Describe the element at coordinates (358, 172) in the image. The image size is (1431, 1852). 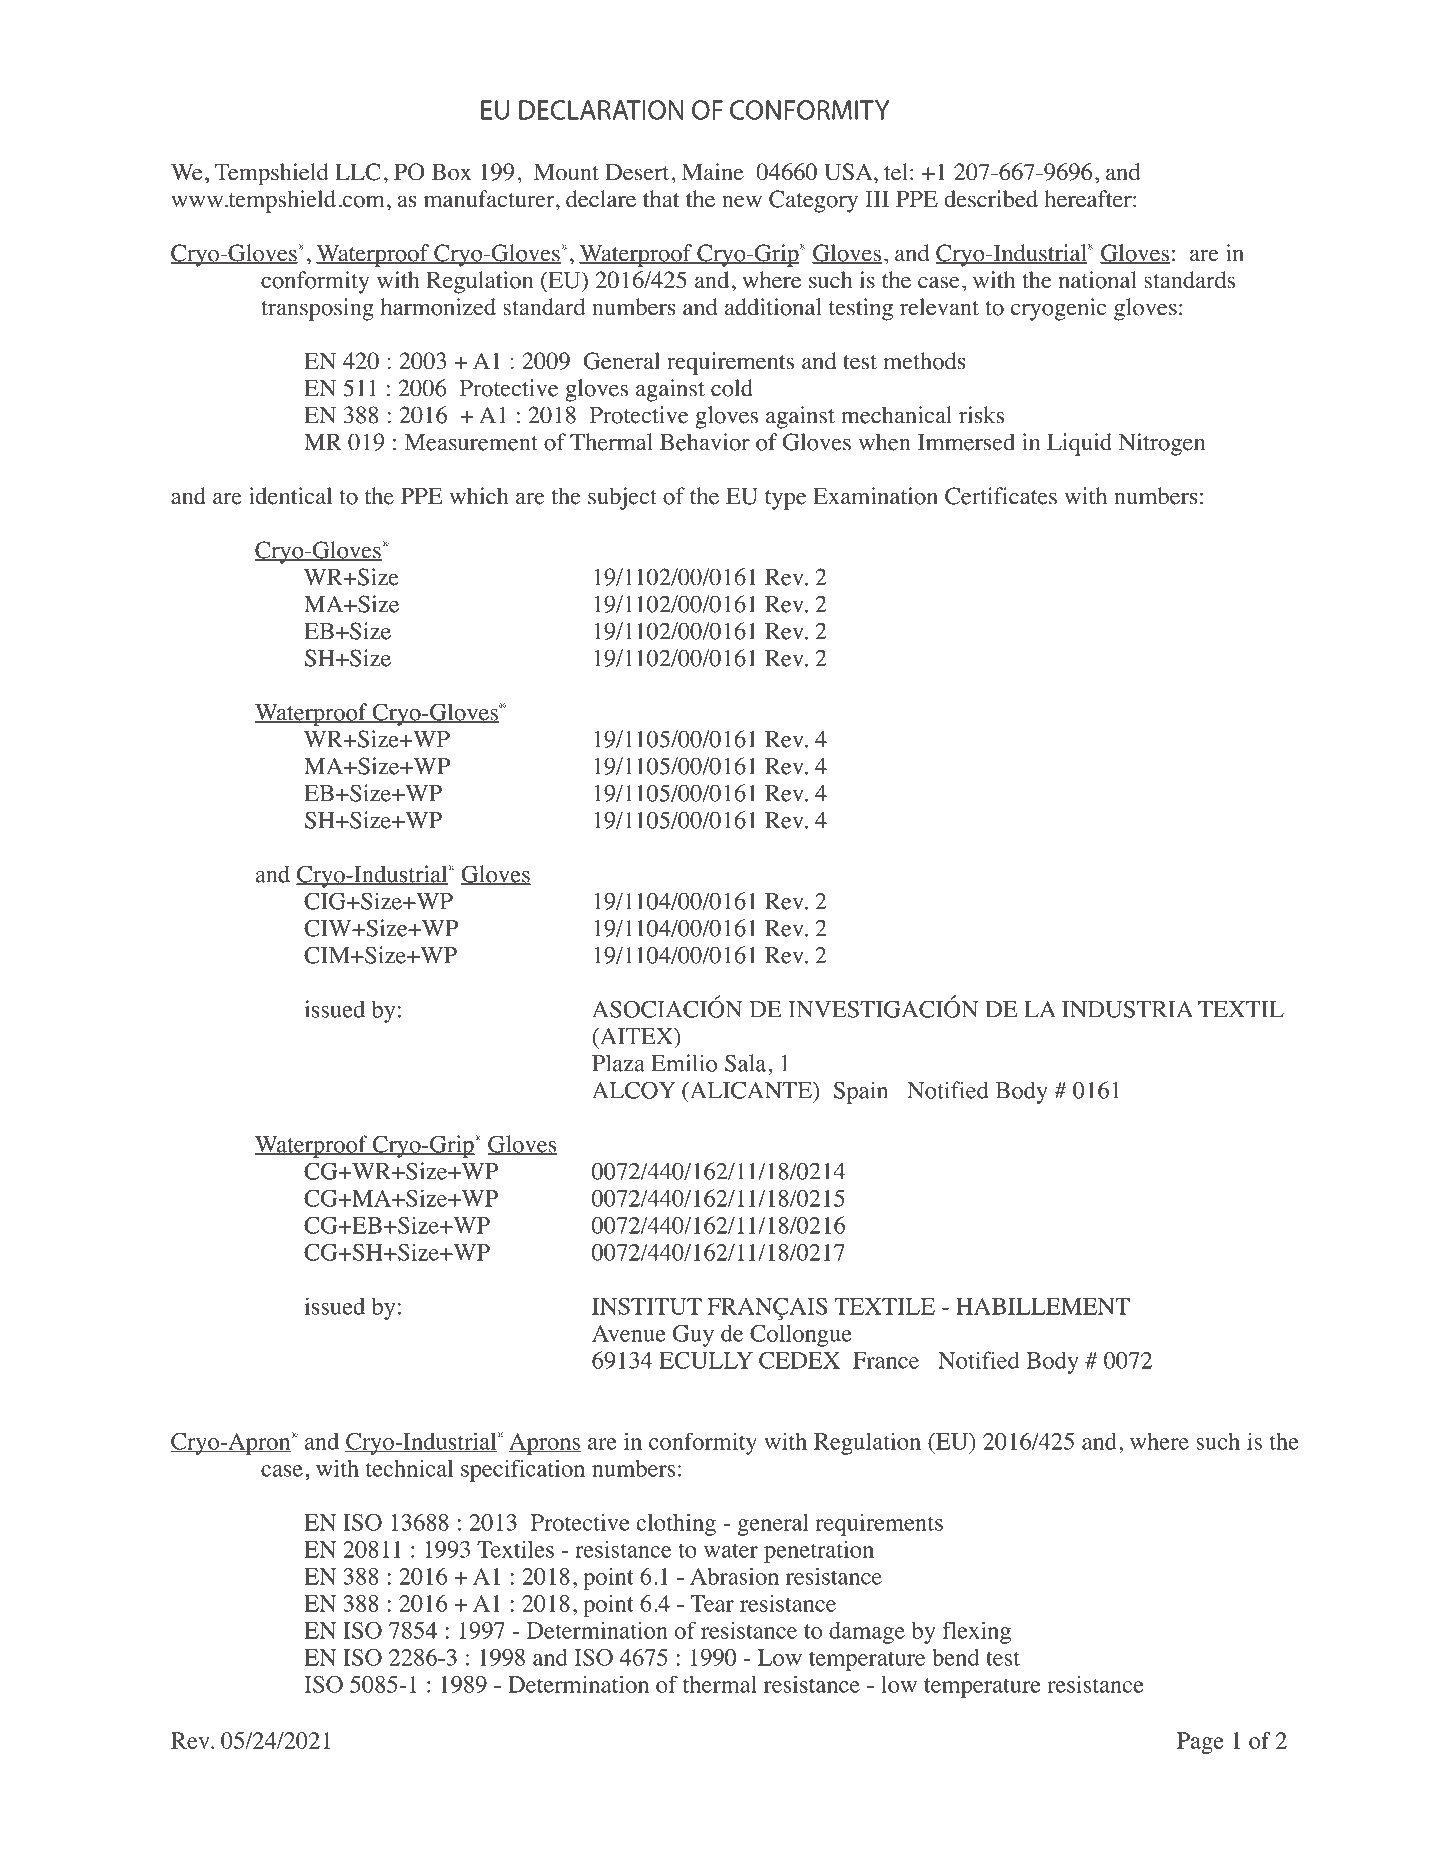
I see `LLC` at that location.
